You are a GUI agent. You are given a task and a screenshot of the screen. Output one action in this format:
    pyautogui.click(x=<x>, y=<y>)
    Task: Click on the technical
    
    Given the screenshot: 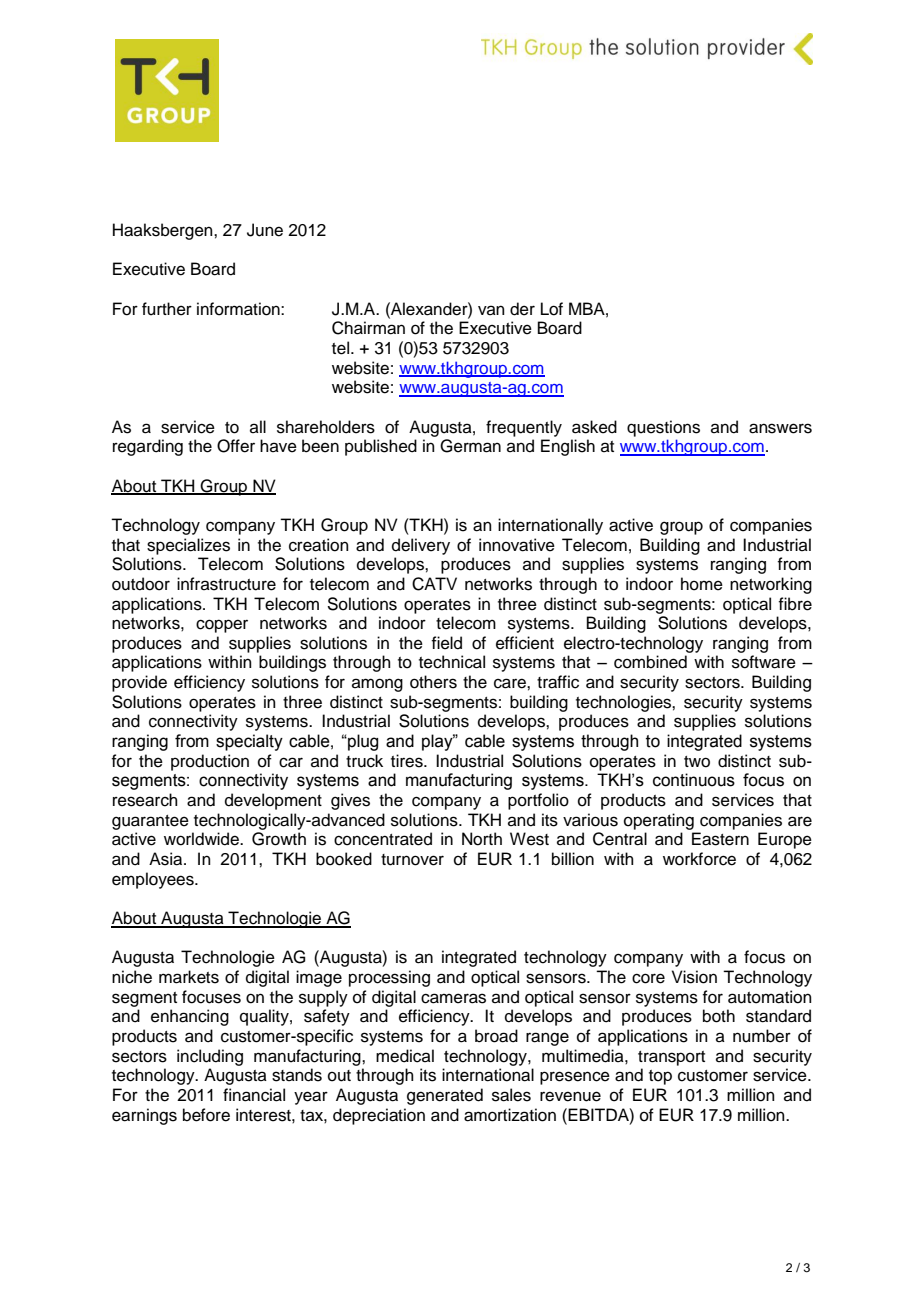 What is the action you would take?
    pyautogui.click(x=452, y=662)
